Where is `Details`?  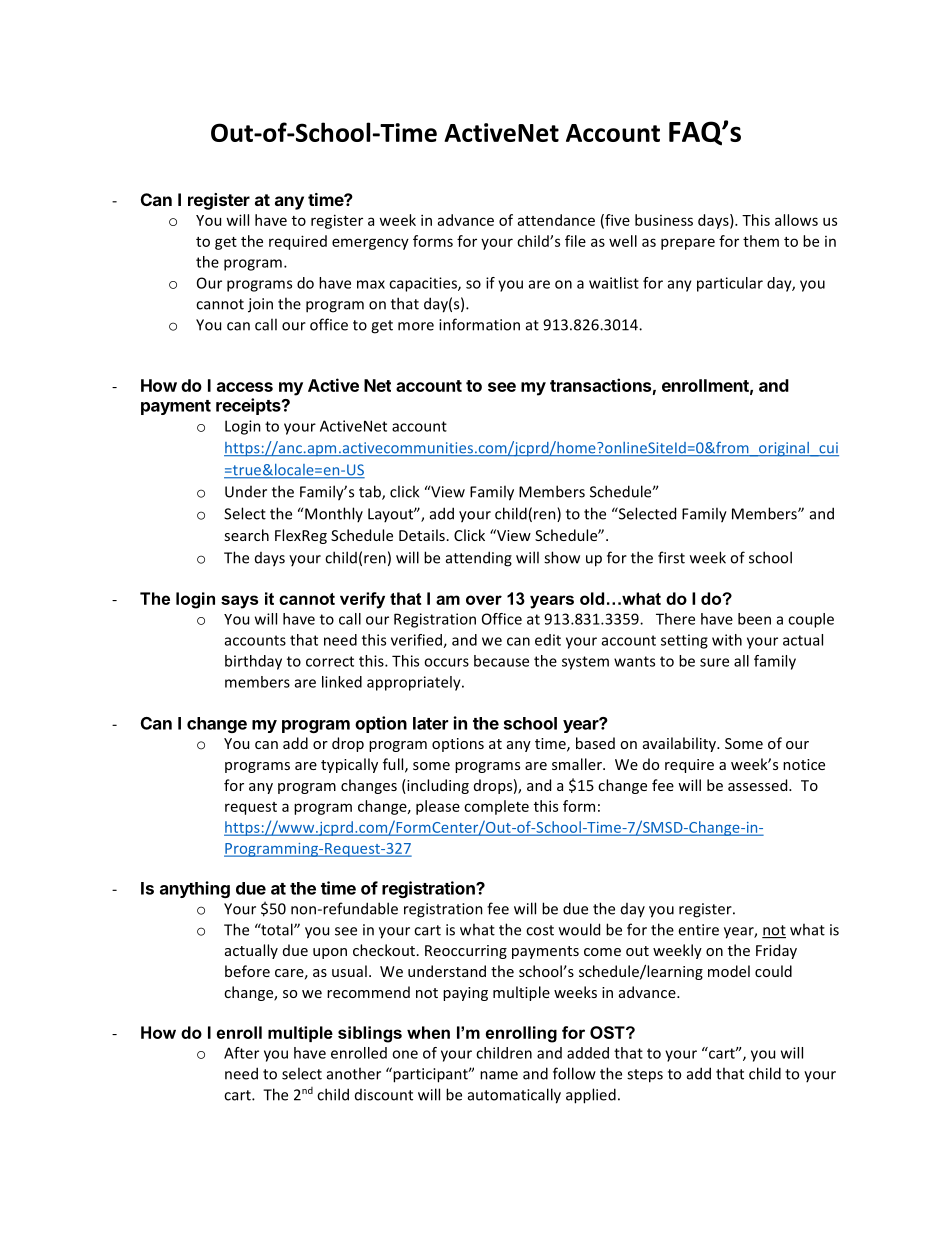 Details is located at coordinates (422, 535).
